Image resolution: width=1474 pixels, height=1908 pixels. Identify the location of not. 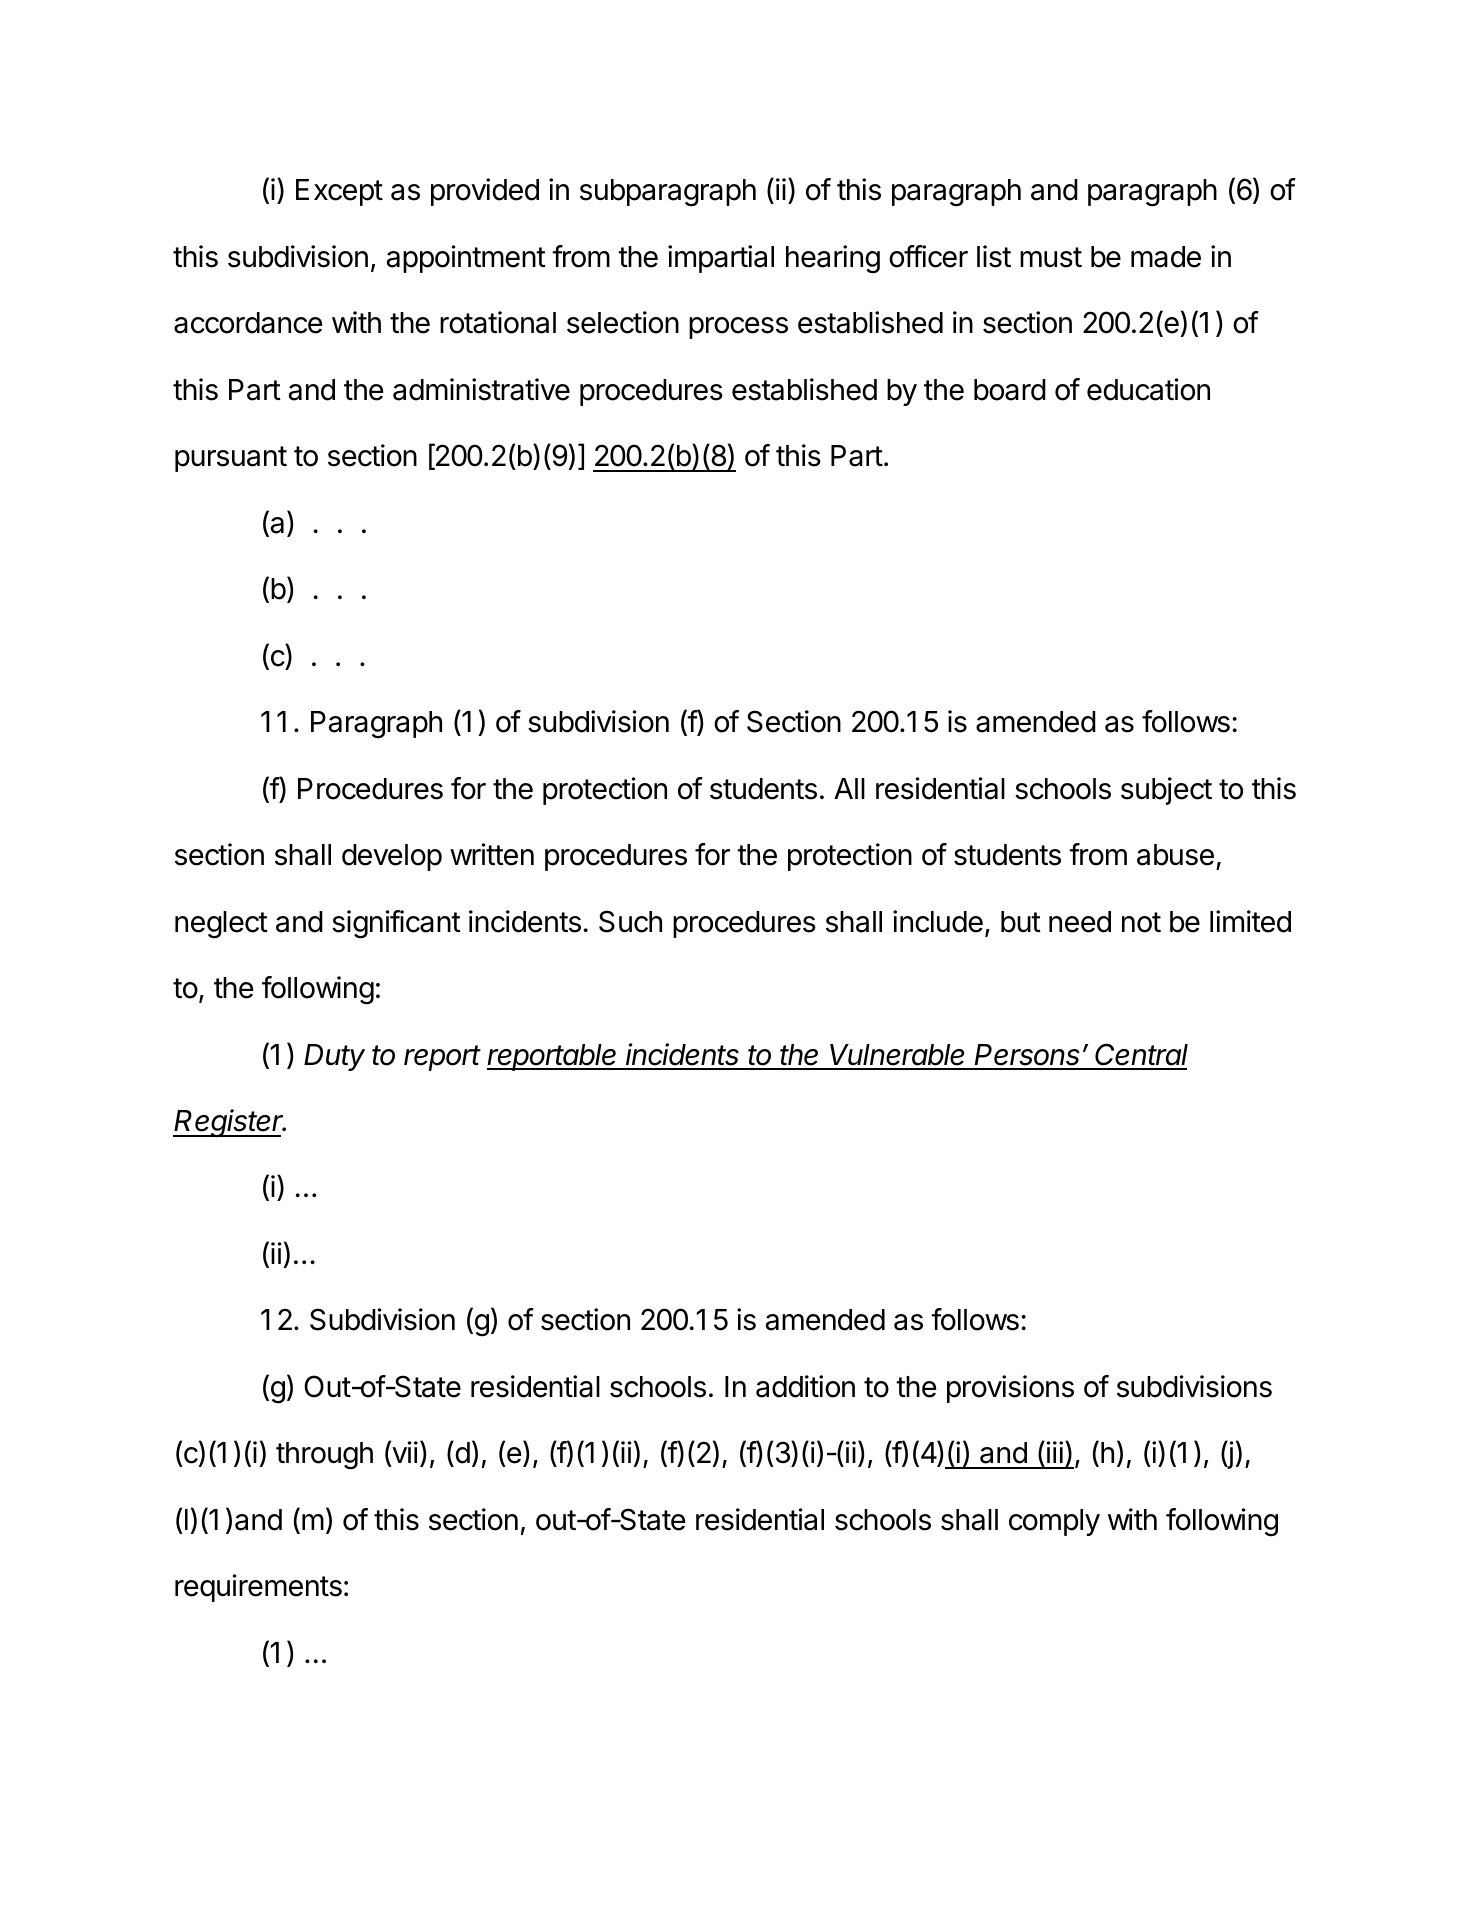
(1141, 922).
